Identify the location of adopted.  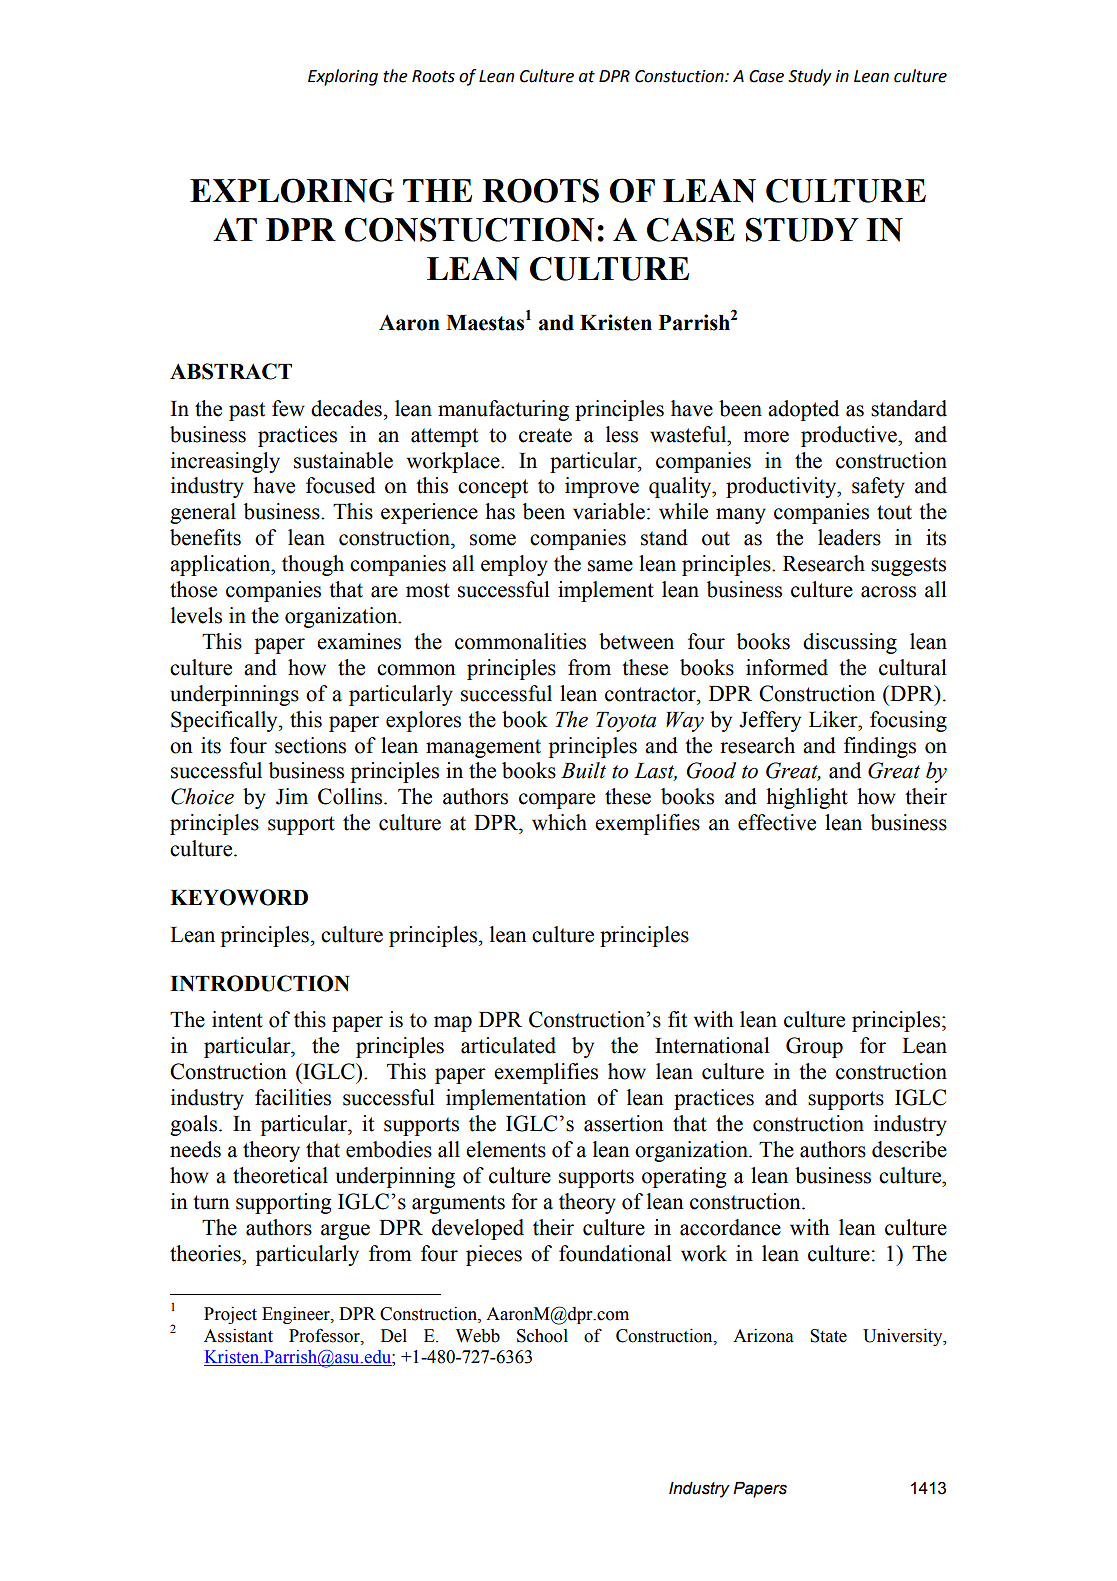
(803, 410).
